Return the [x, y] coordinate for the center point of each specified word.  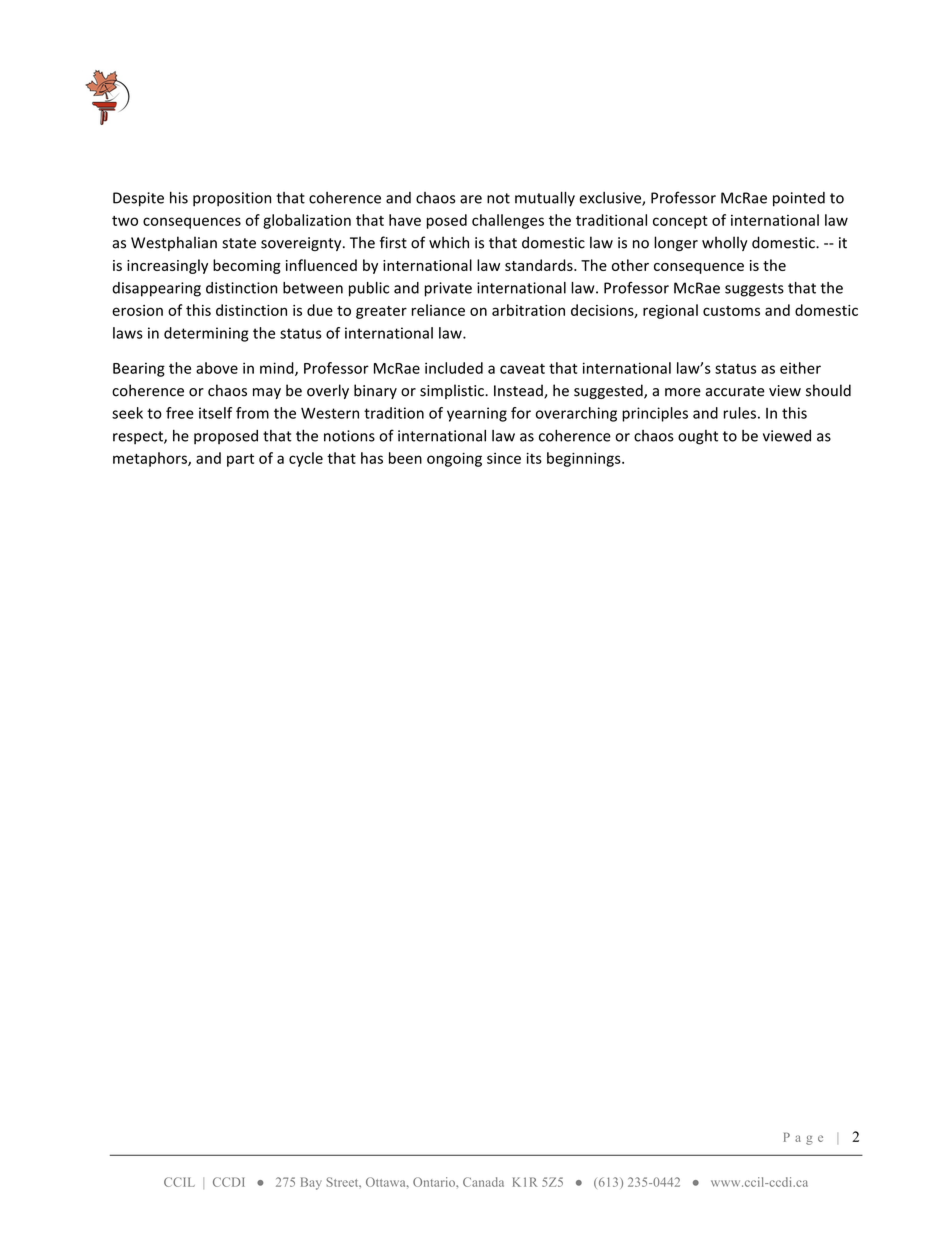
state [239, 243]
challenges [508, 221]
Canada [483, 1182]
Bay [311, 1183]
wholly [725, 243]
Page [803, 1139]
